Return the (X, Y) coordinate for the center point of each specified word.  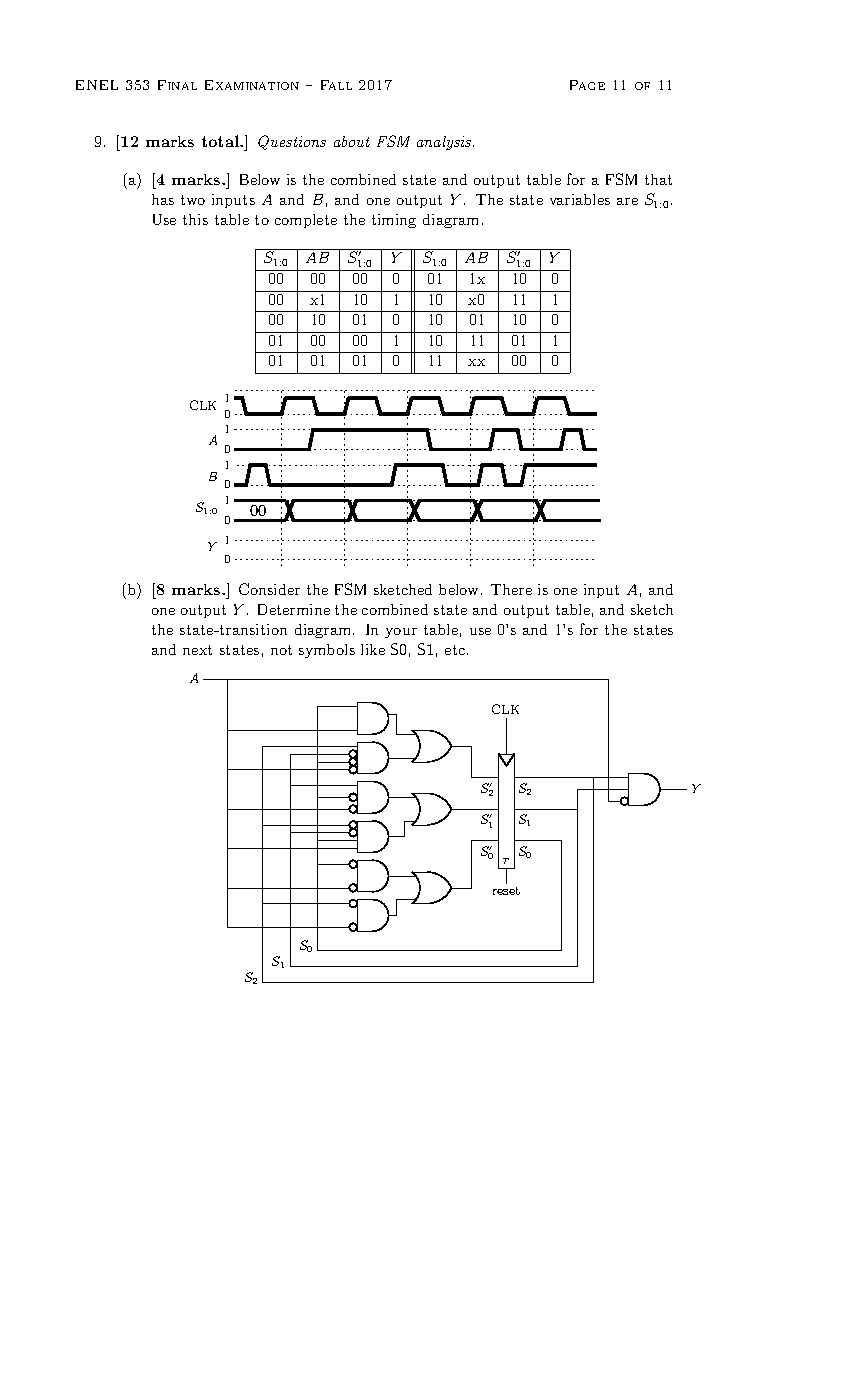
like (373, 649)
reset (506, 891)
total (221, 141)
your (401, 633)
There (511, 589)
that (658, 179)
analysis (445, 143)
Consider (269, 589)
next (197, 650)
